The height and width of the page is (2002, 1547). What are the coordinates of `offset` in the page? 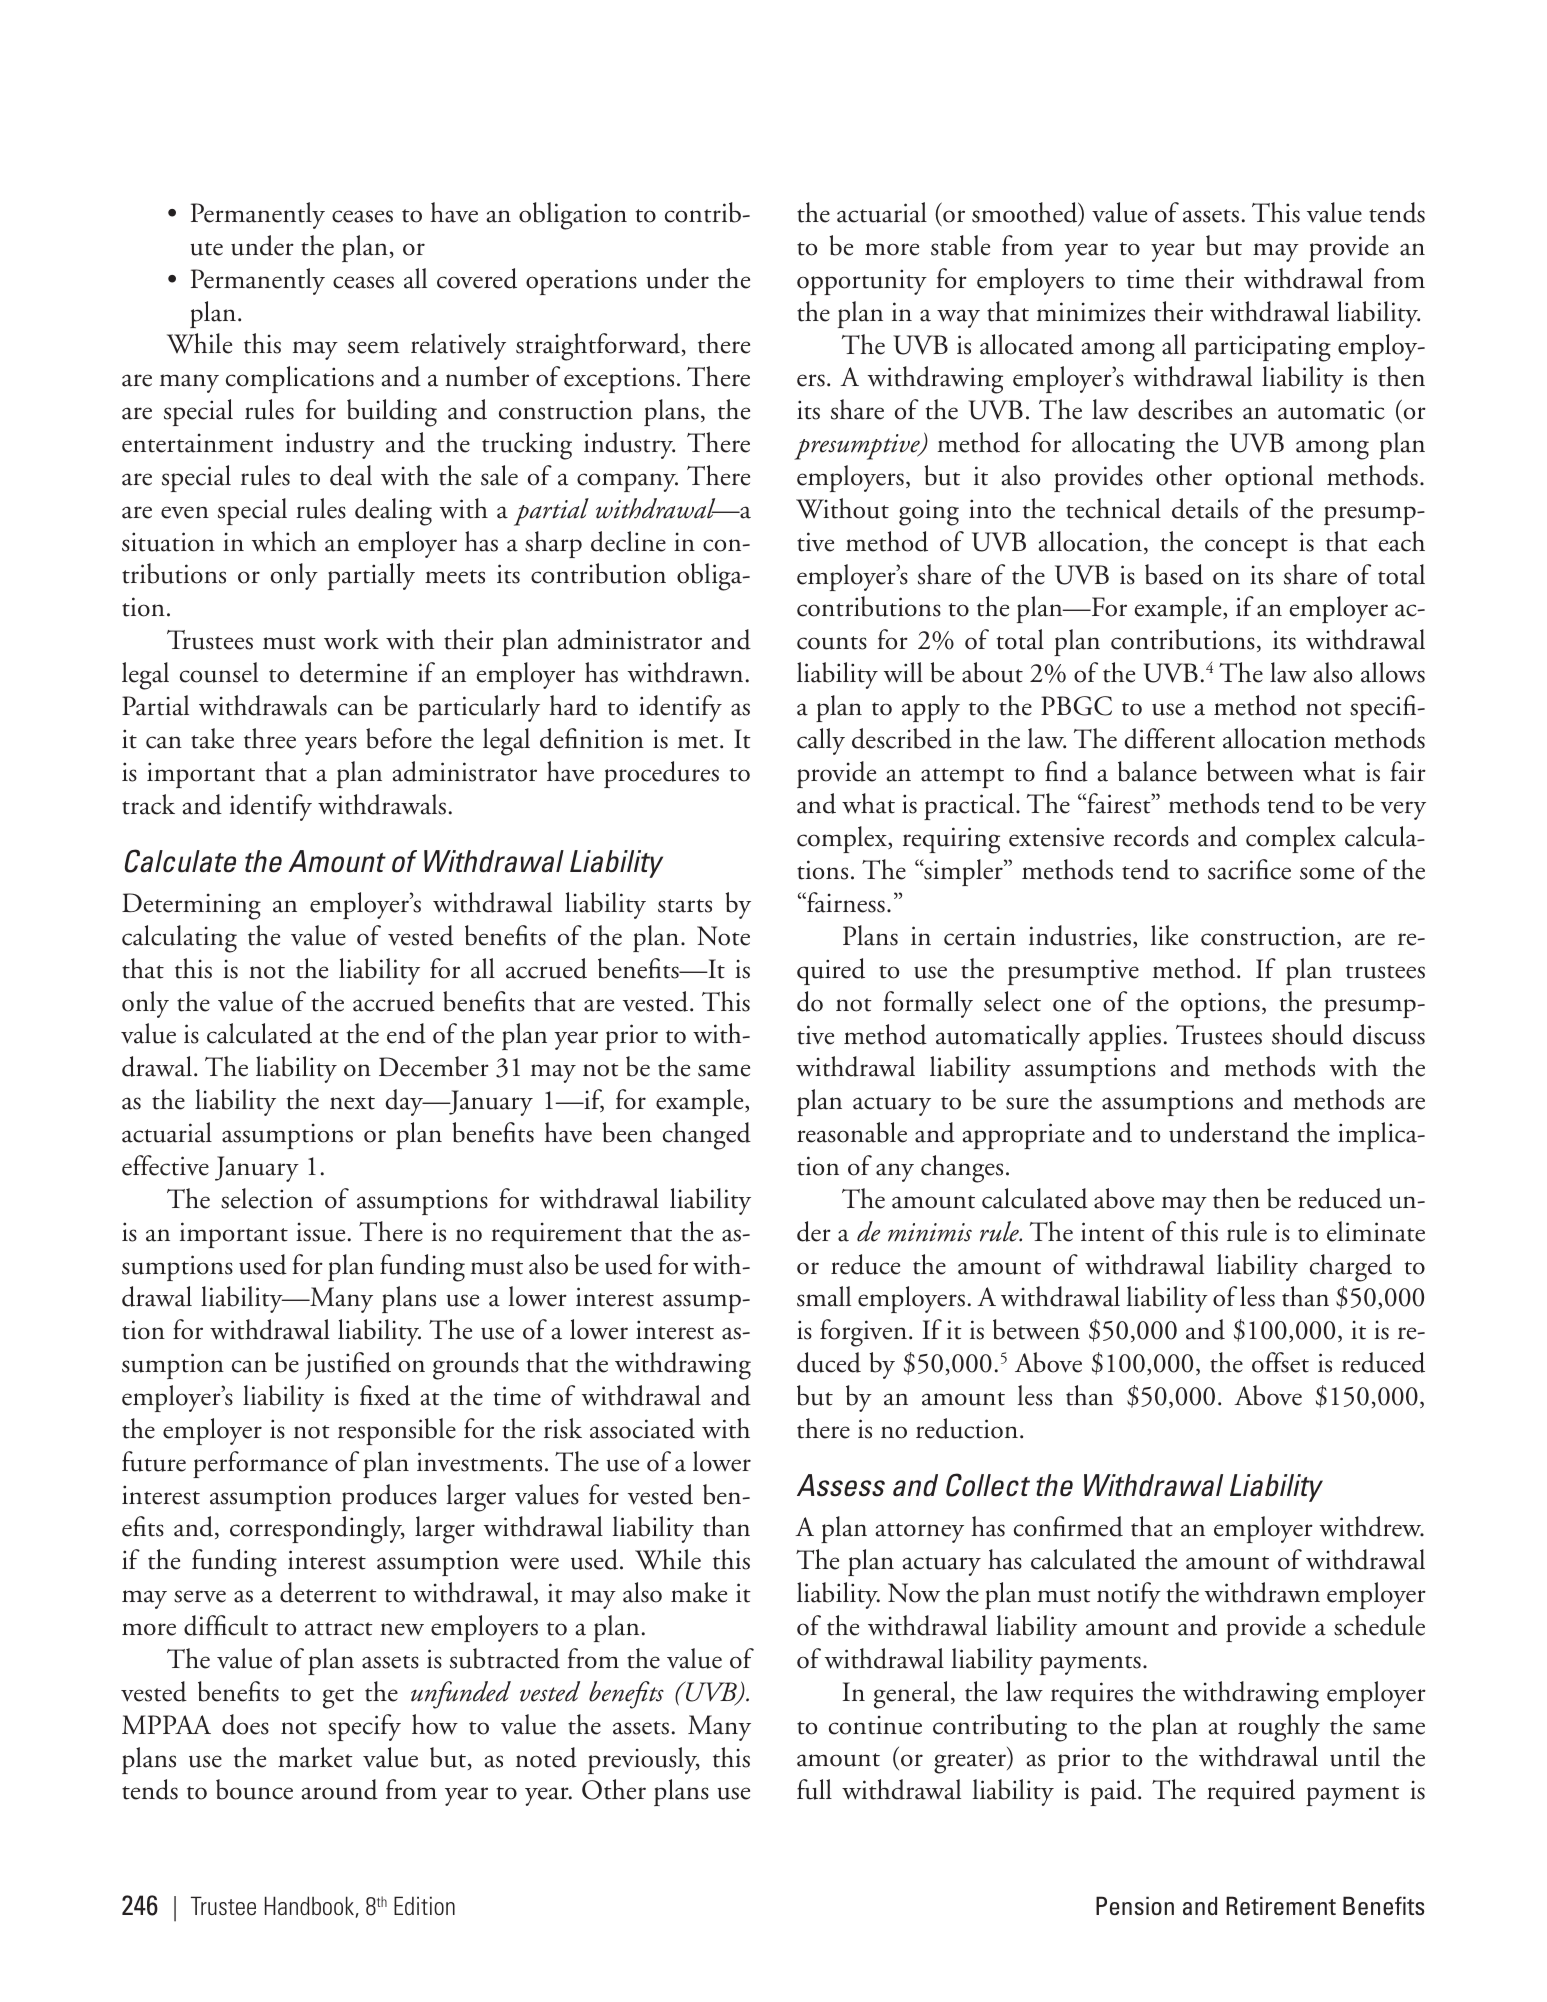 It's located at (1280, 1362).
